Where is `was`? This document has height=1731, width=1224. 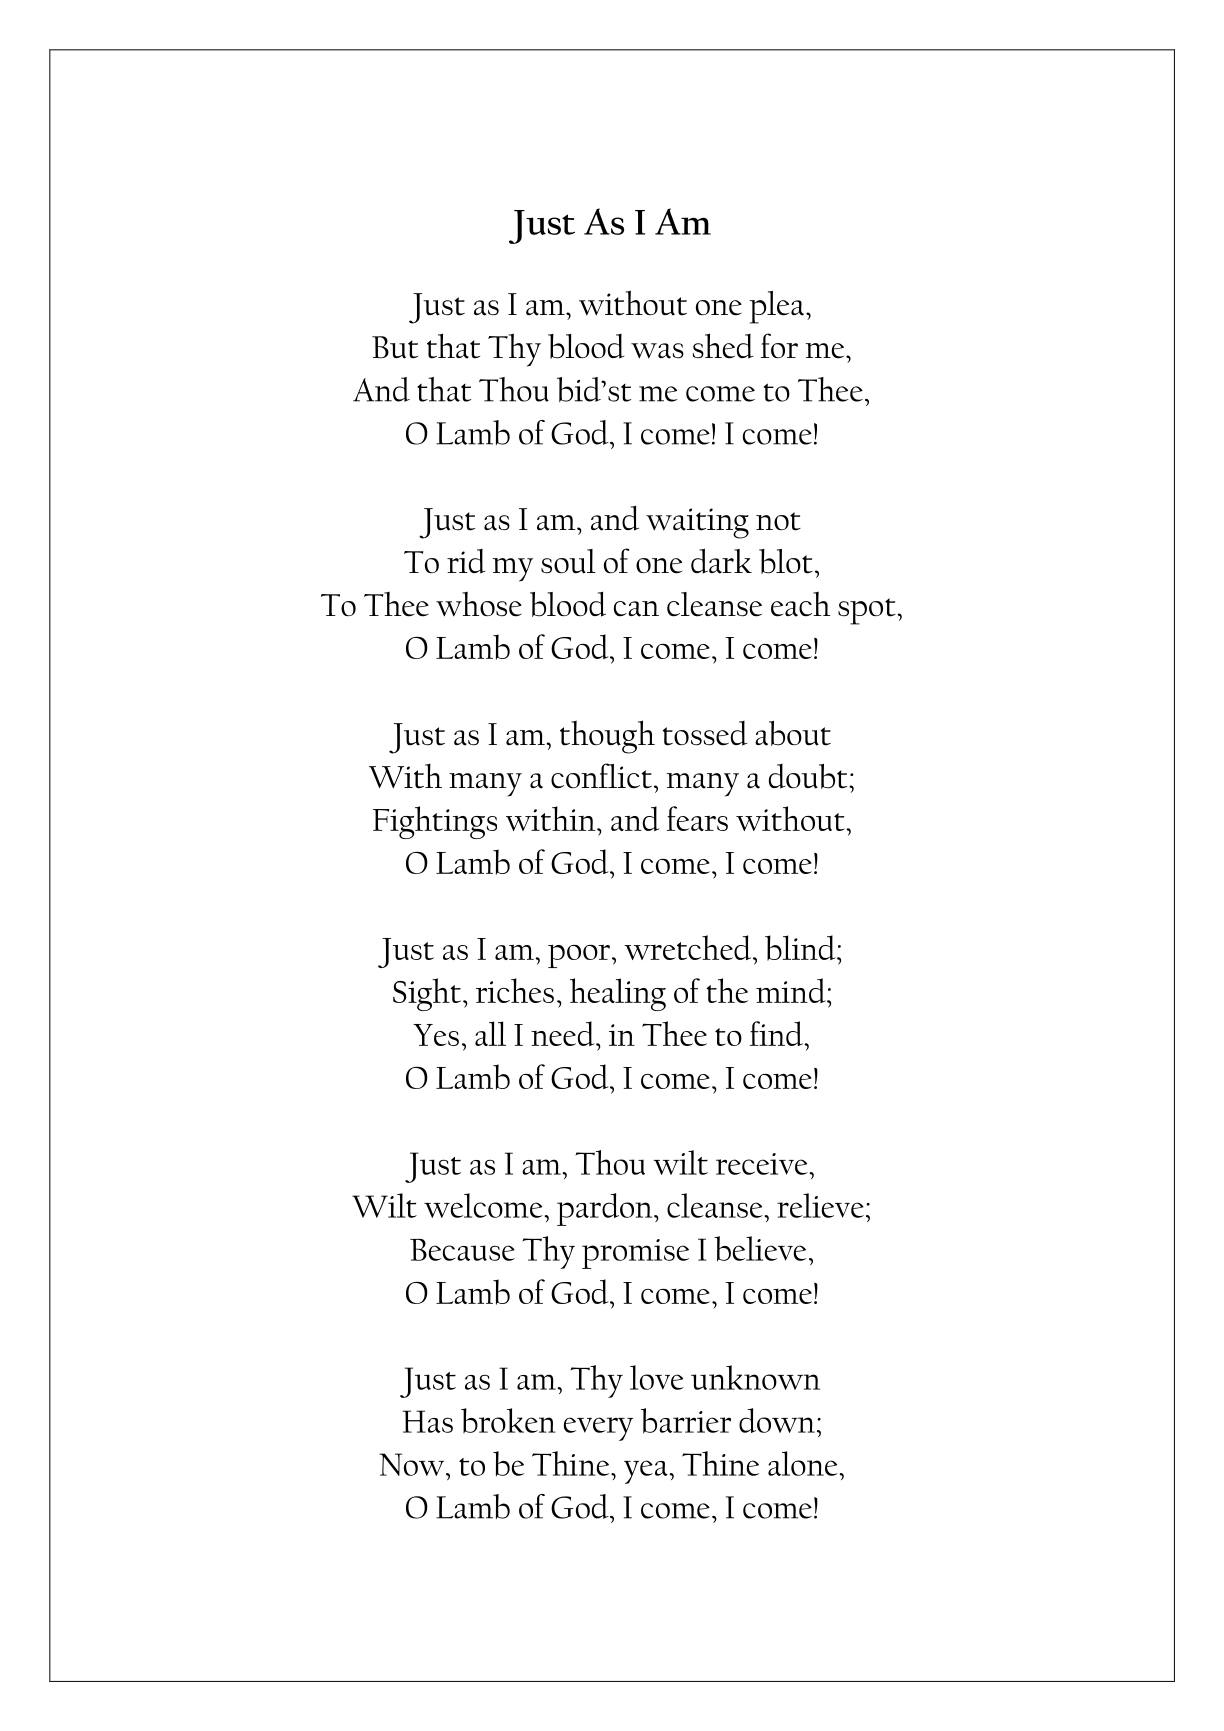 was is located at coordinates (657, 351).
